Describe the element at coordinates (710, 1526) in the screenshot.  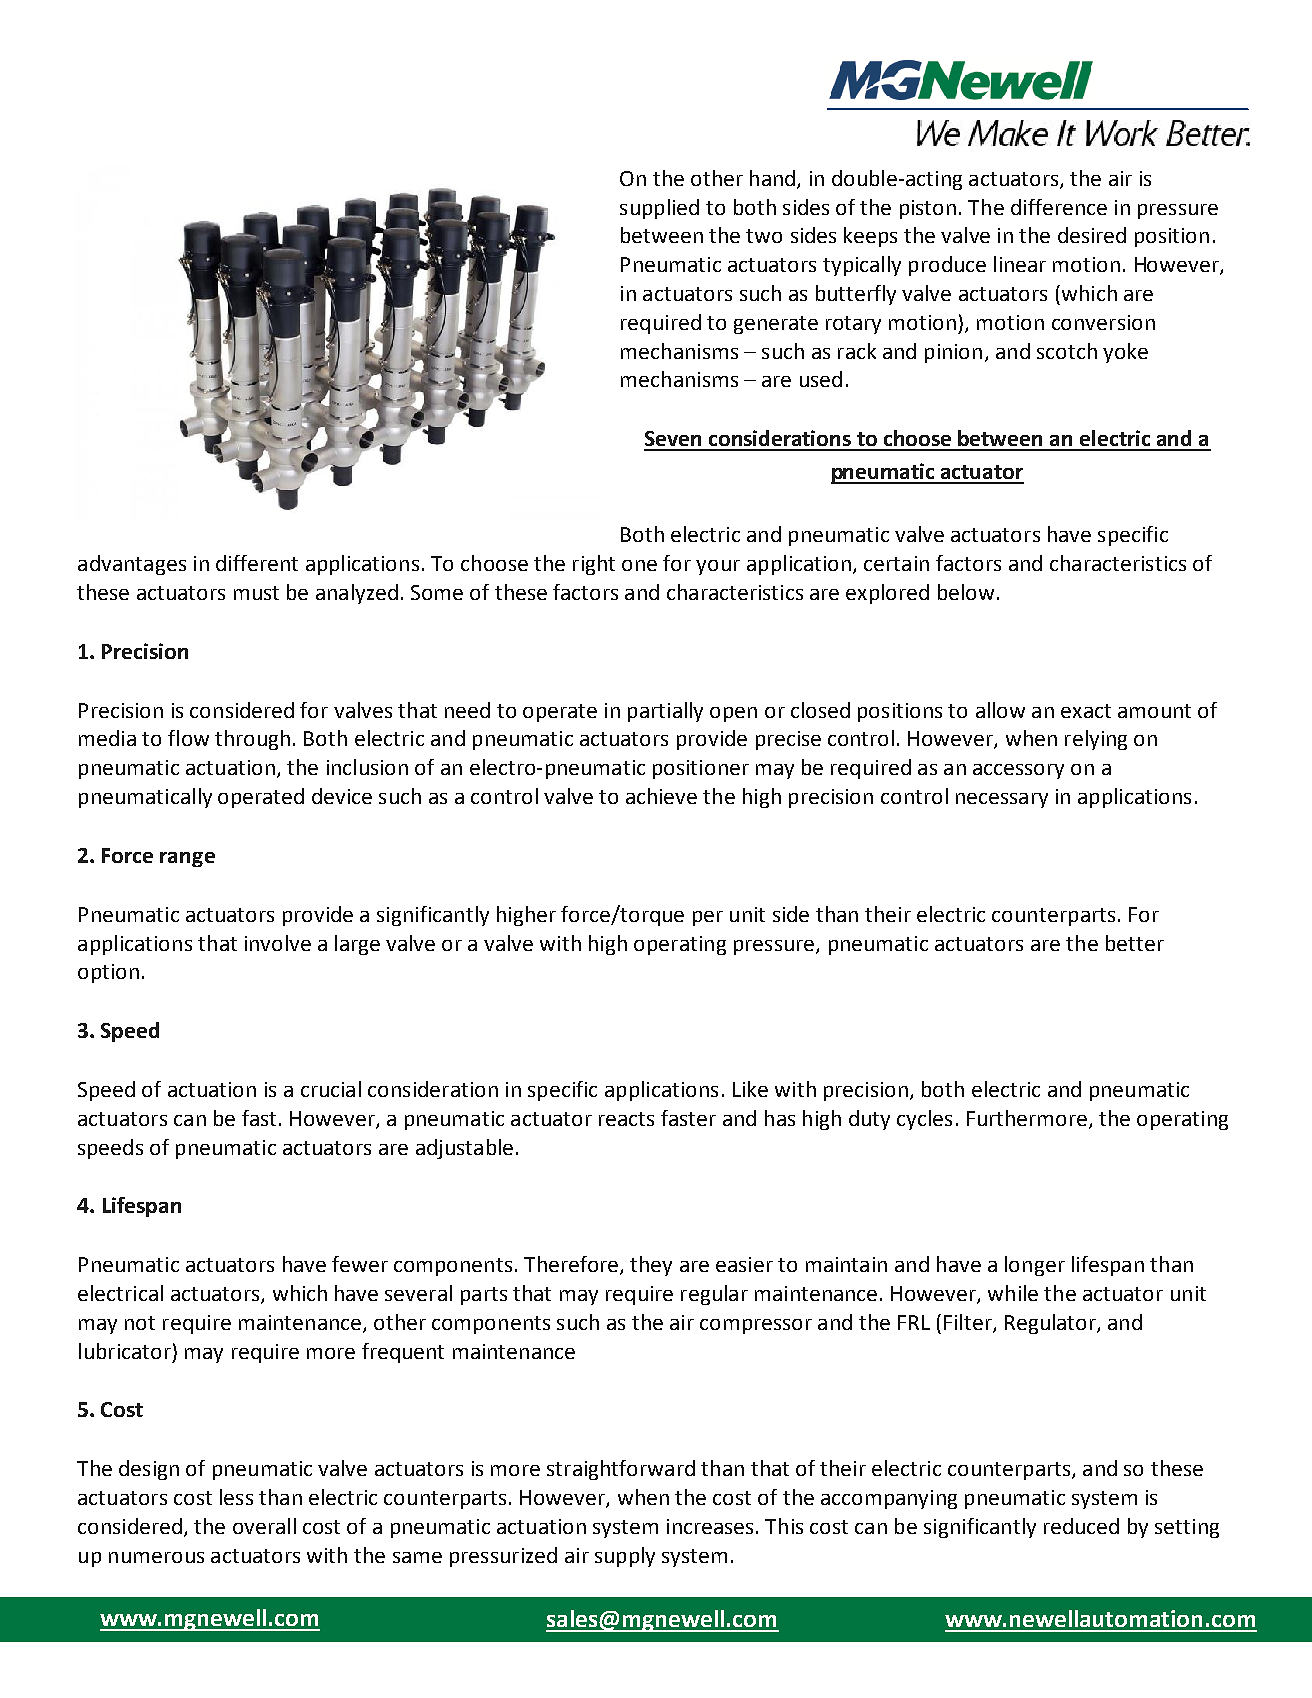
I see `increases` at that location.
